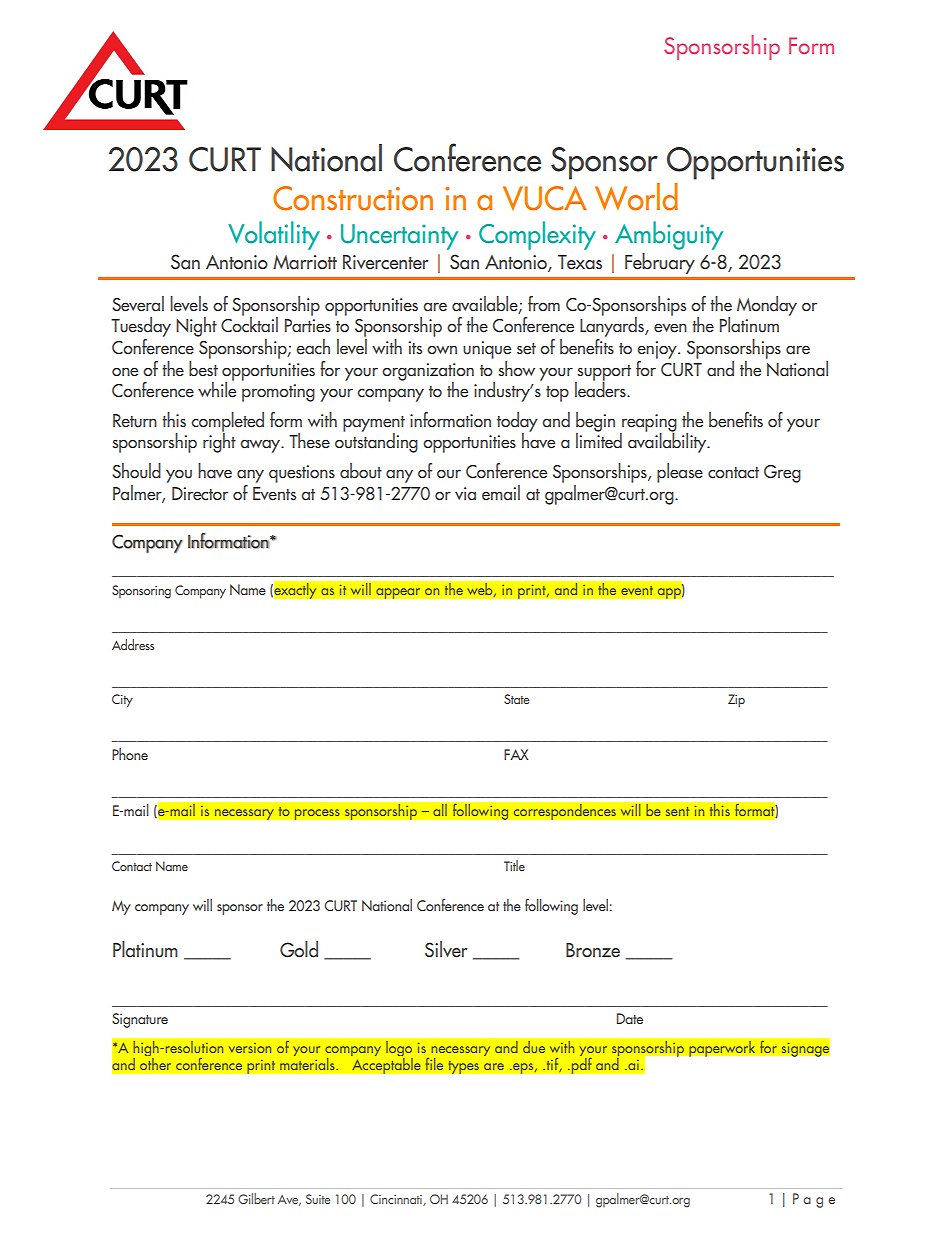  What do you see at coordinates (227, 423) in the document?
I see `completed` at bounding box center [227, 423].
